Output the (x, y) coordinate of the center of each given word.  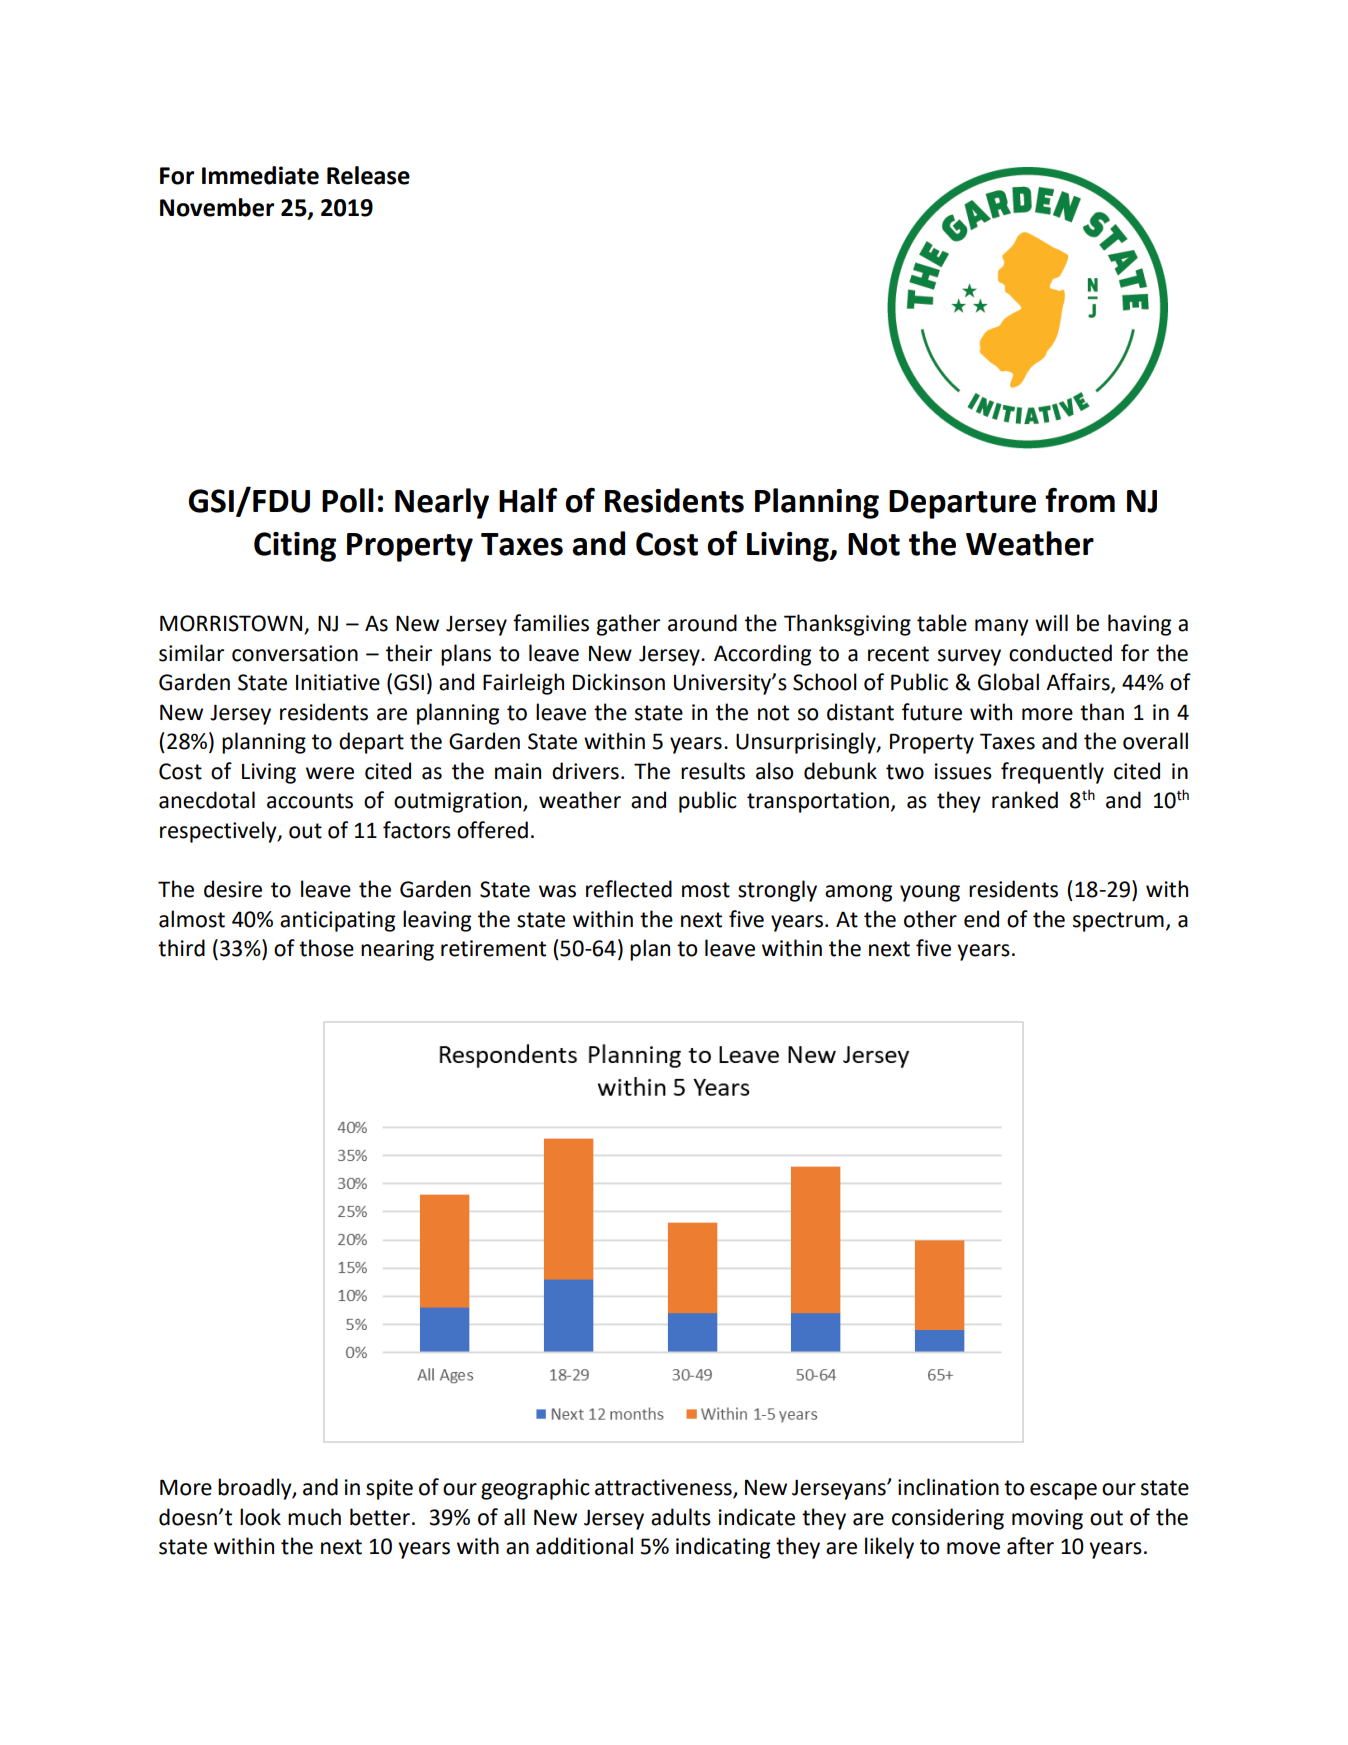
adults (681, 1517)
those (326, 948)
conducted (1060, 653)
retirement (493, 948)
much (314, 1517)
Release (368, 175)
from (1080, 500)
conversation (295, 653)
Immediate (260, 175)
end (981, 919)
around (702, 623)
